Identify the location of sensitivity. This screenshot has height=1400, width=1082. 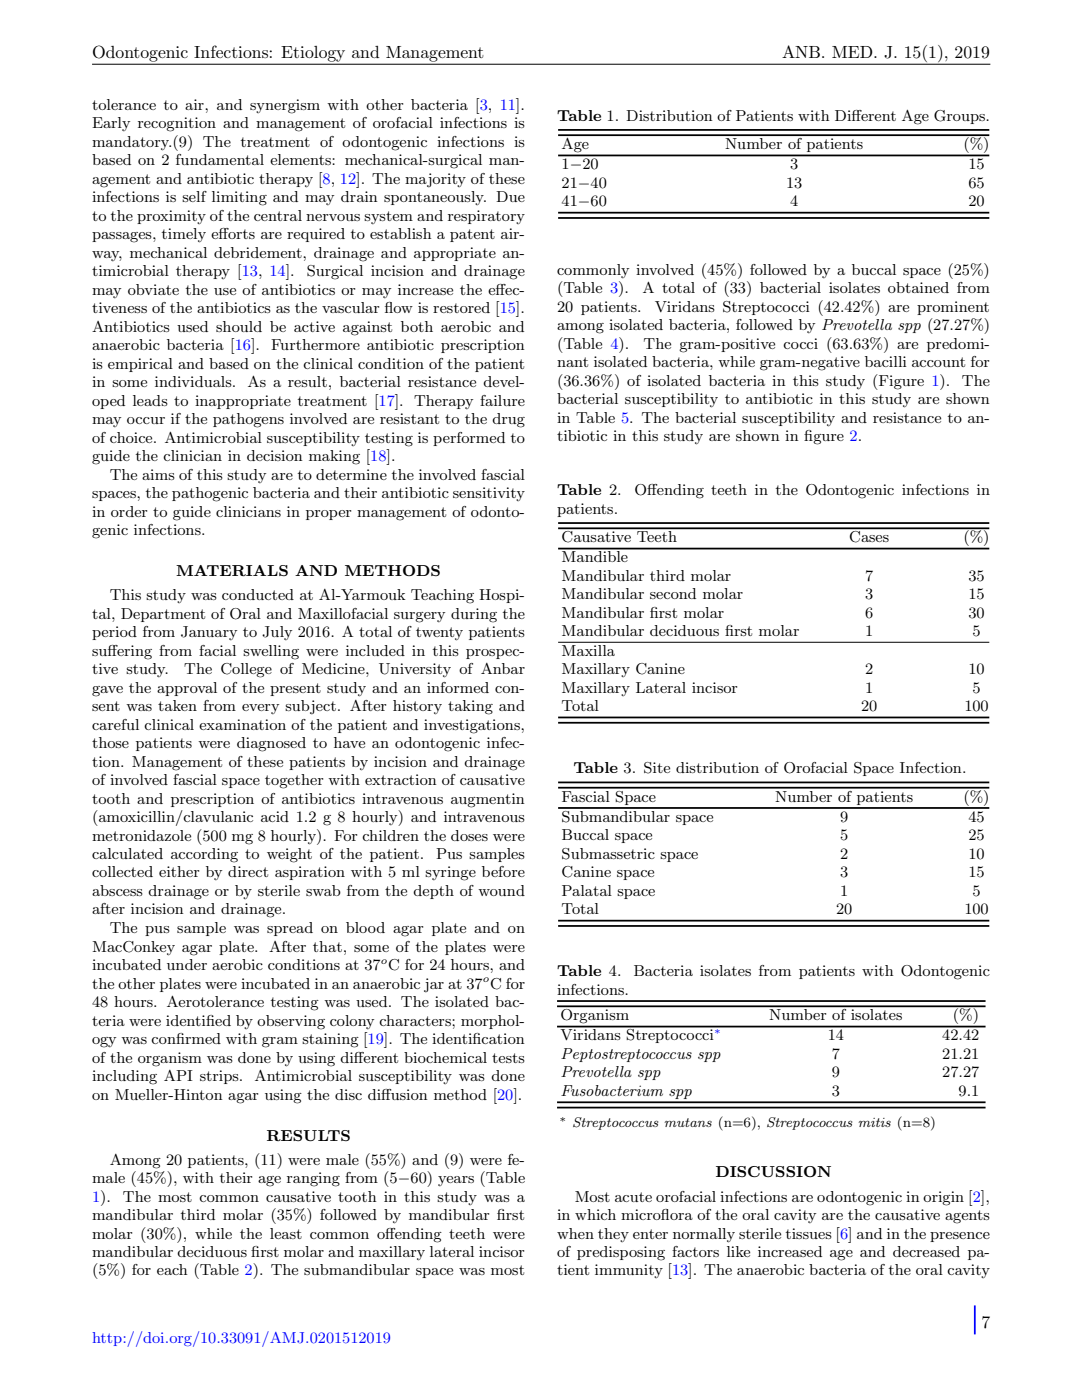
(489, 494).
